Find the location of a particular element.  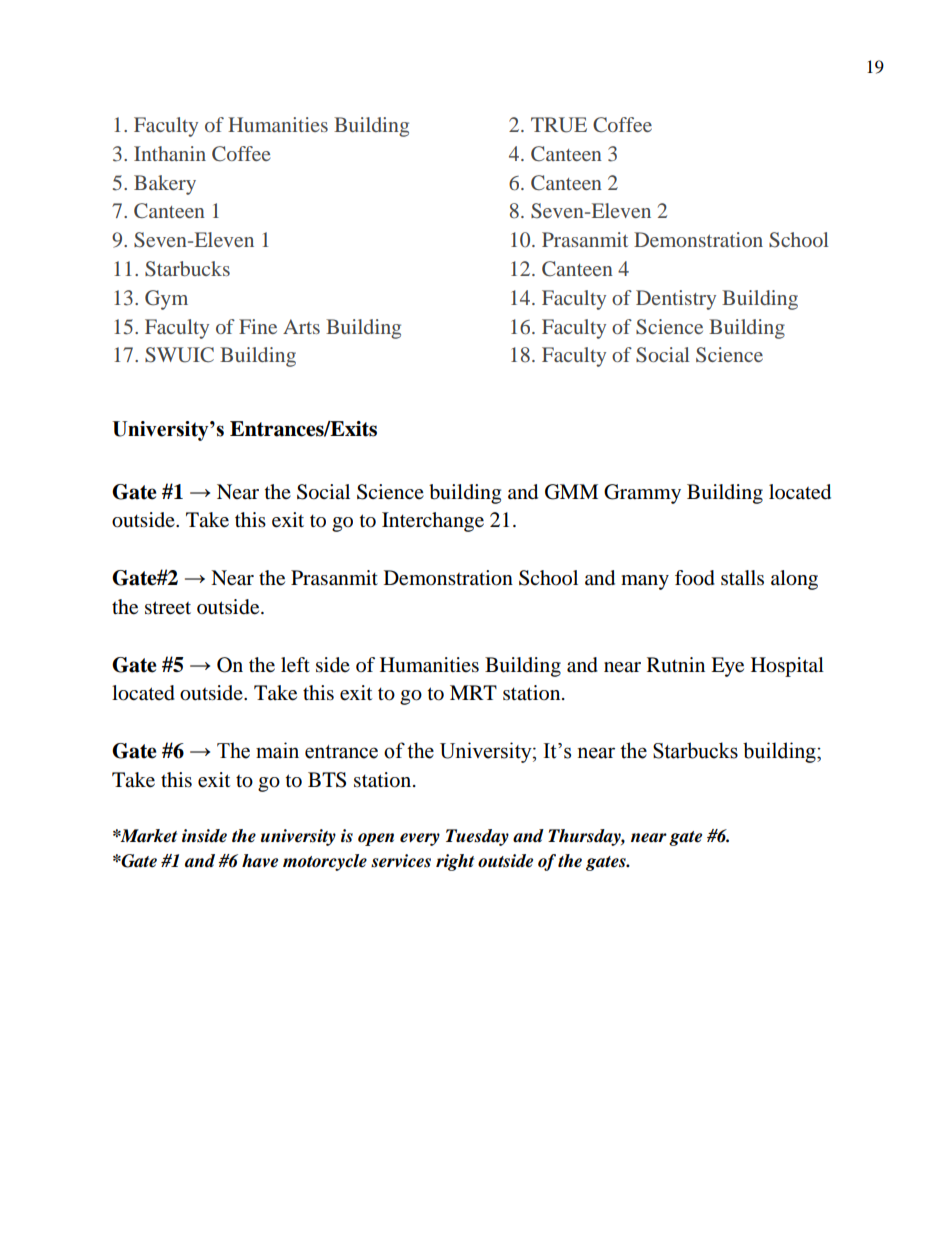

Interchange is located at coordinates (433, 522).
